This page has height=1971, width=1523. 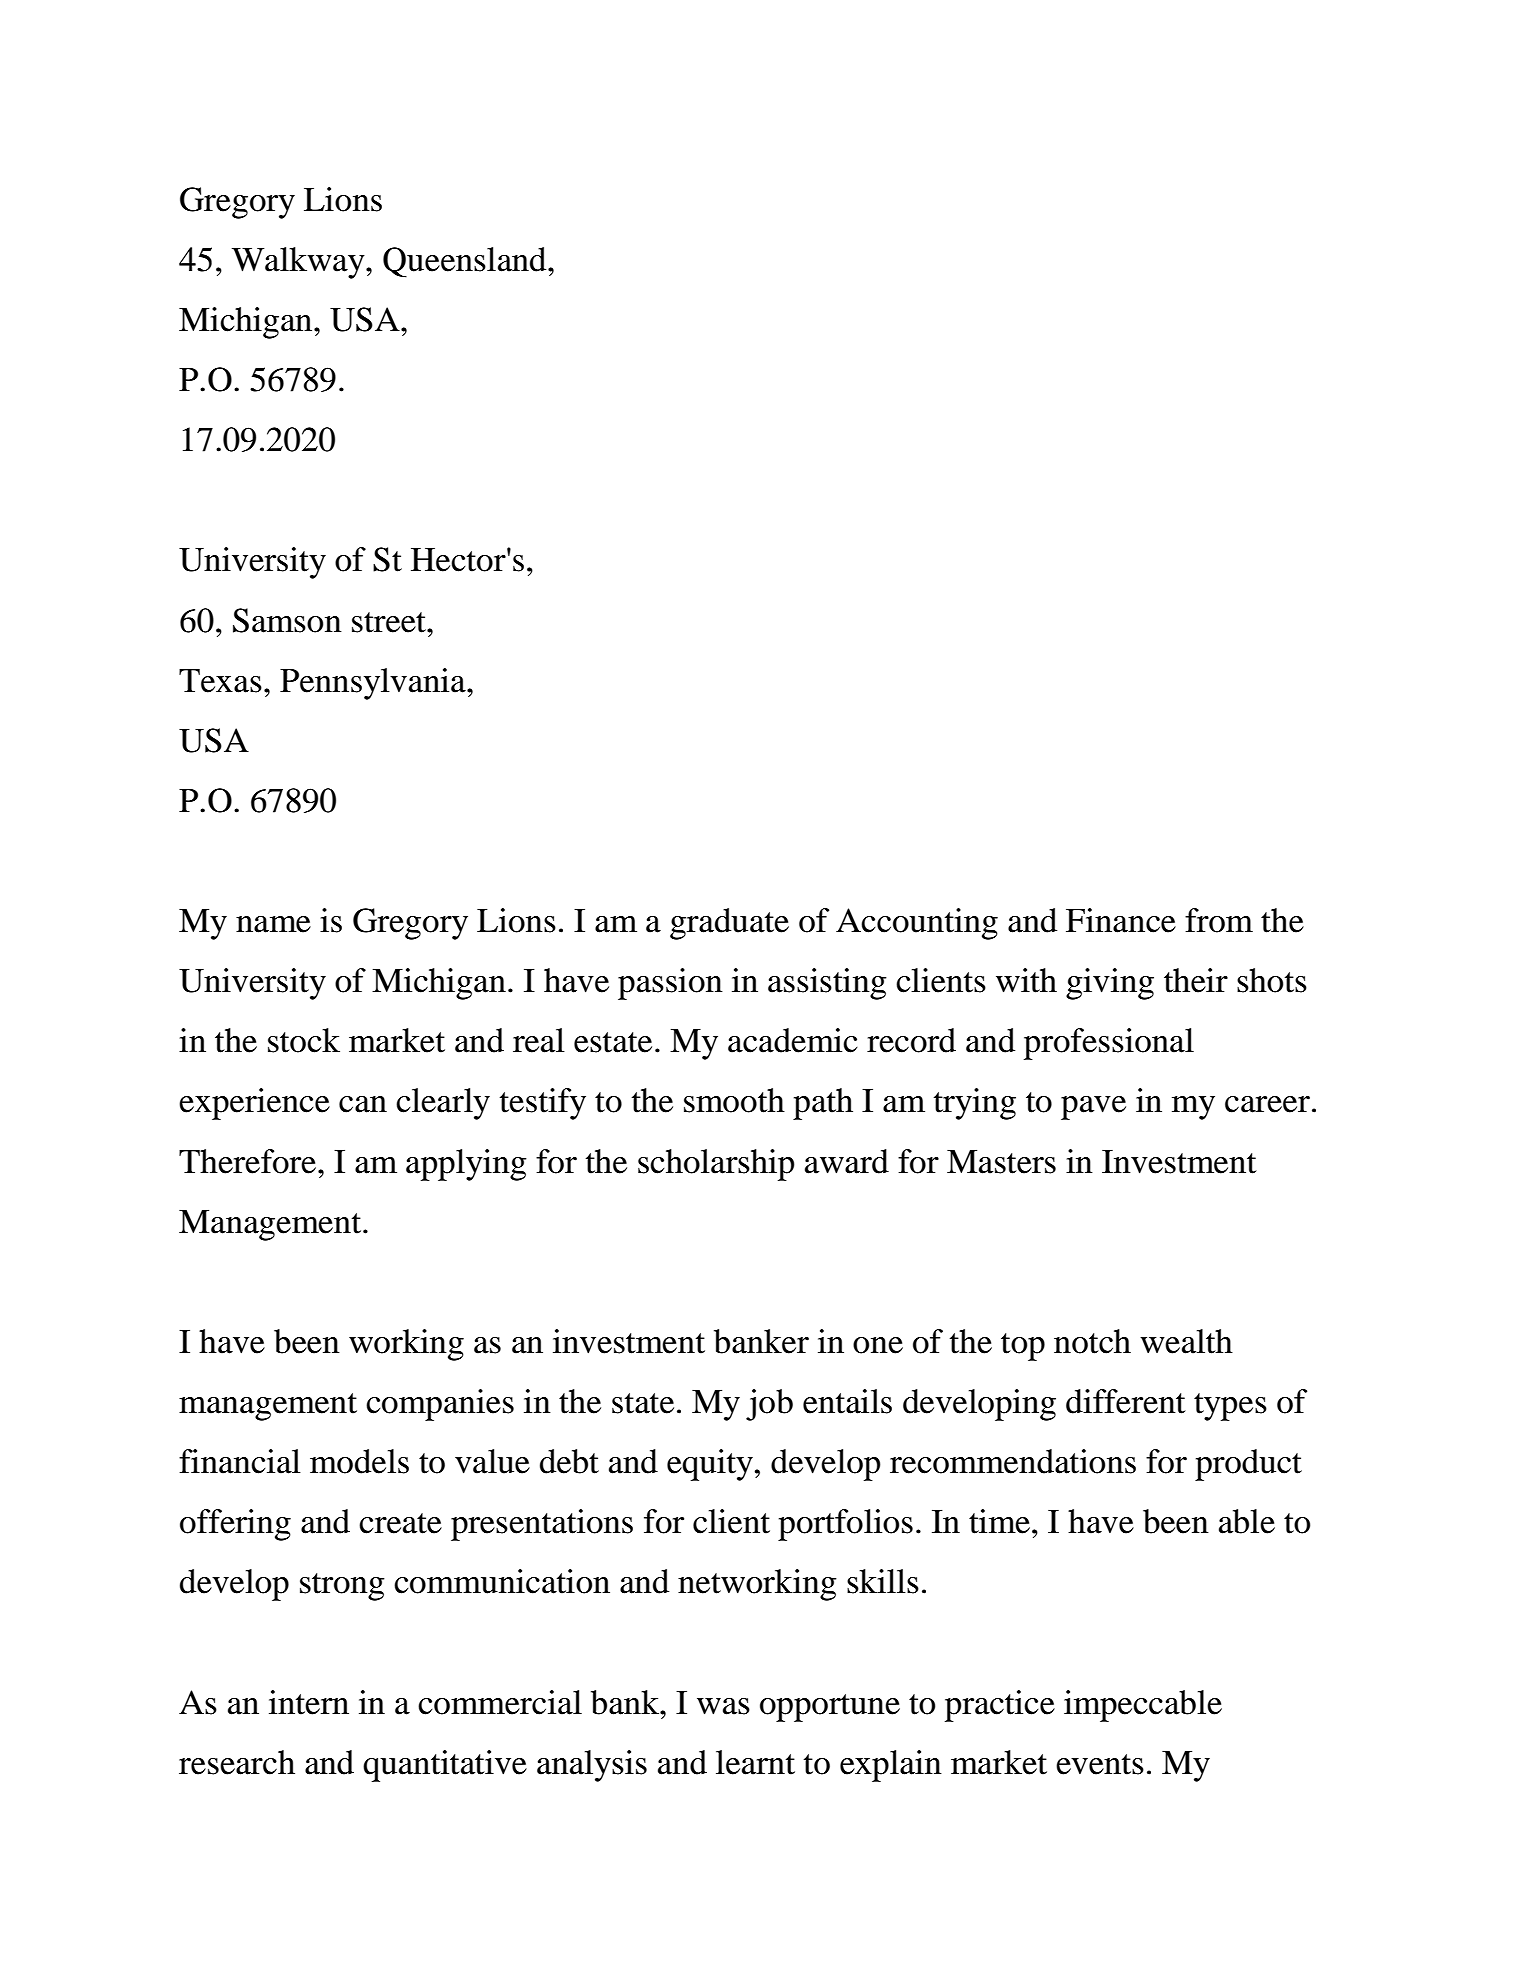 I want to click on Walkway, so click(x=299, y=263).
